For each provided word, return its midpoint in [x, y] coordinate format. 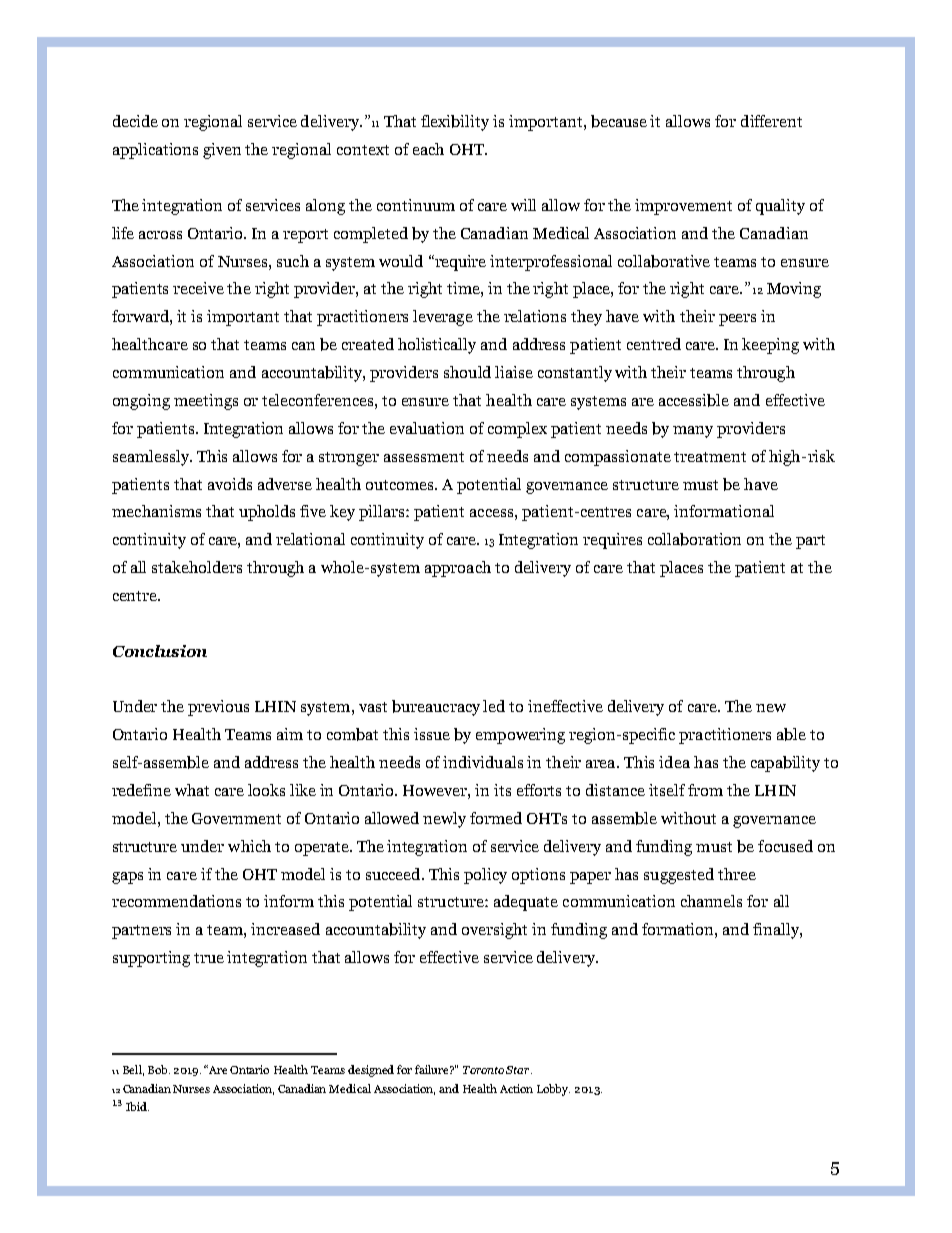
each [428, 149]
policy [485, 876]
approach [458, 569]
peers [737, 320]
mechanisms [156, 511]
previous [218, 708]
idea [674, 762]
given [222, 151]
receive [198, 288]
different [771, 121]
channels [711, 901]
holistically [437, 346]
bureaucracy [436, 708]
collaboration [694, 539]
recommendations [176, 901]
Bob [159, 1069]
